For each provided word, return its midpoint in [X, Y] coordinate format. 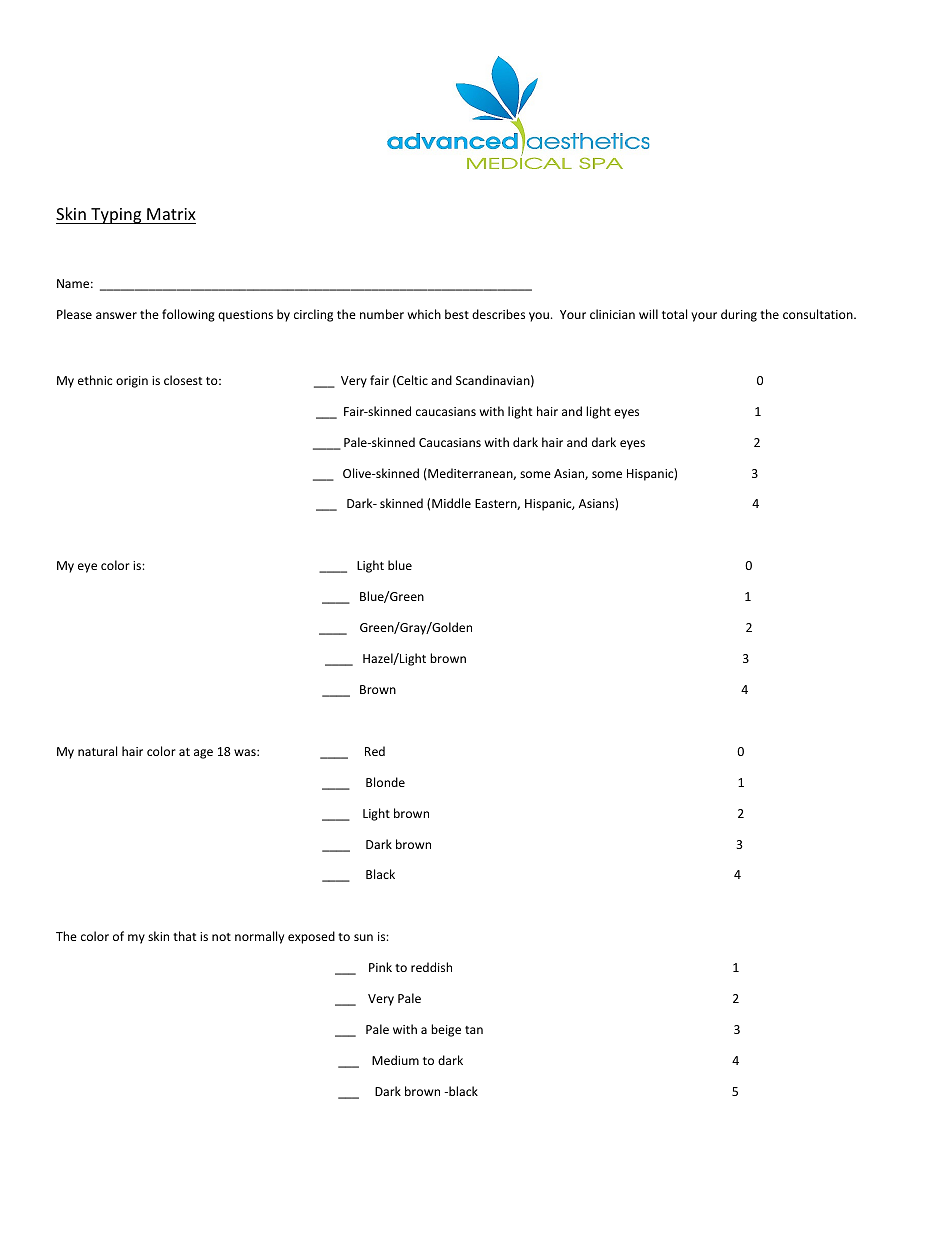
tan [474, 1030]
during [739, 315]
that [185, 936]
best [457, 314]
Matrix [171, 214]
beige [446, 1030]
